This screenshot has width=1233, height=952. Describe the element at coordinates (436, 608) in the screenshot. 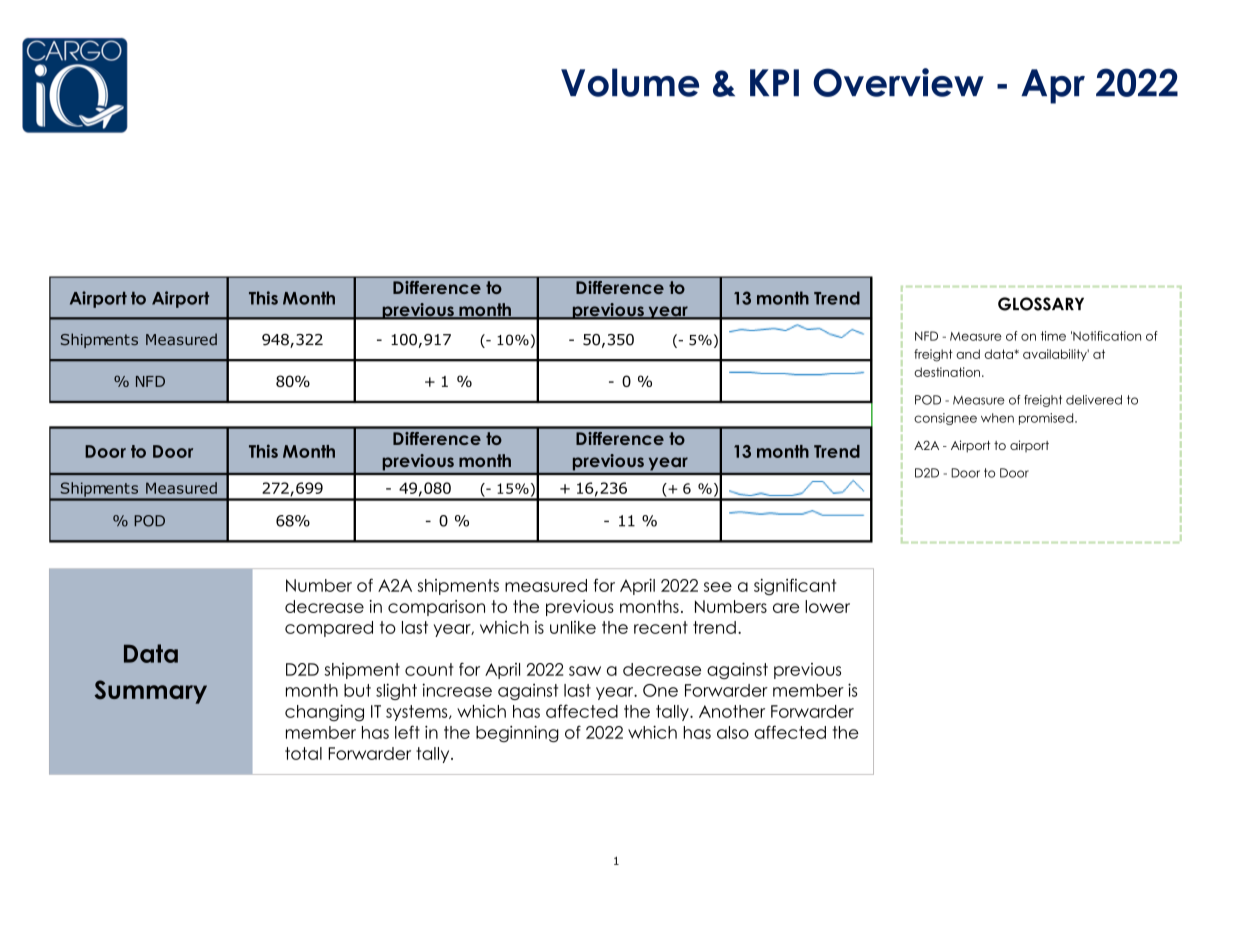

I see `comparison` at that location.
